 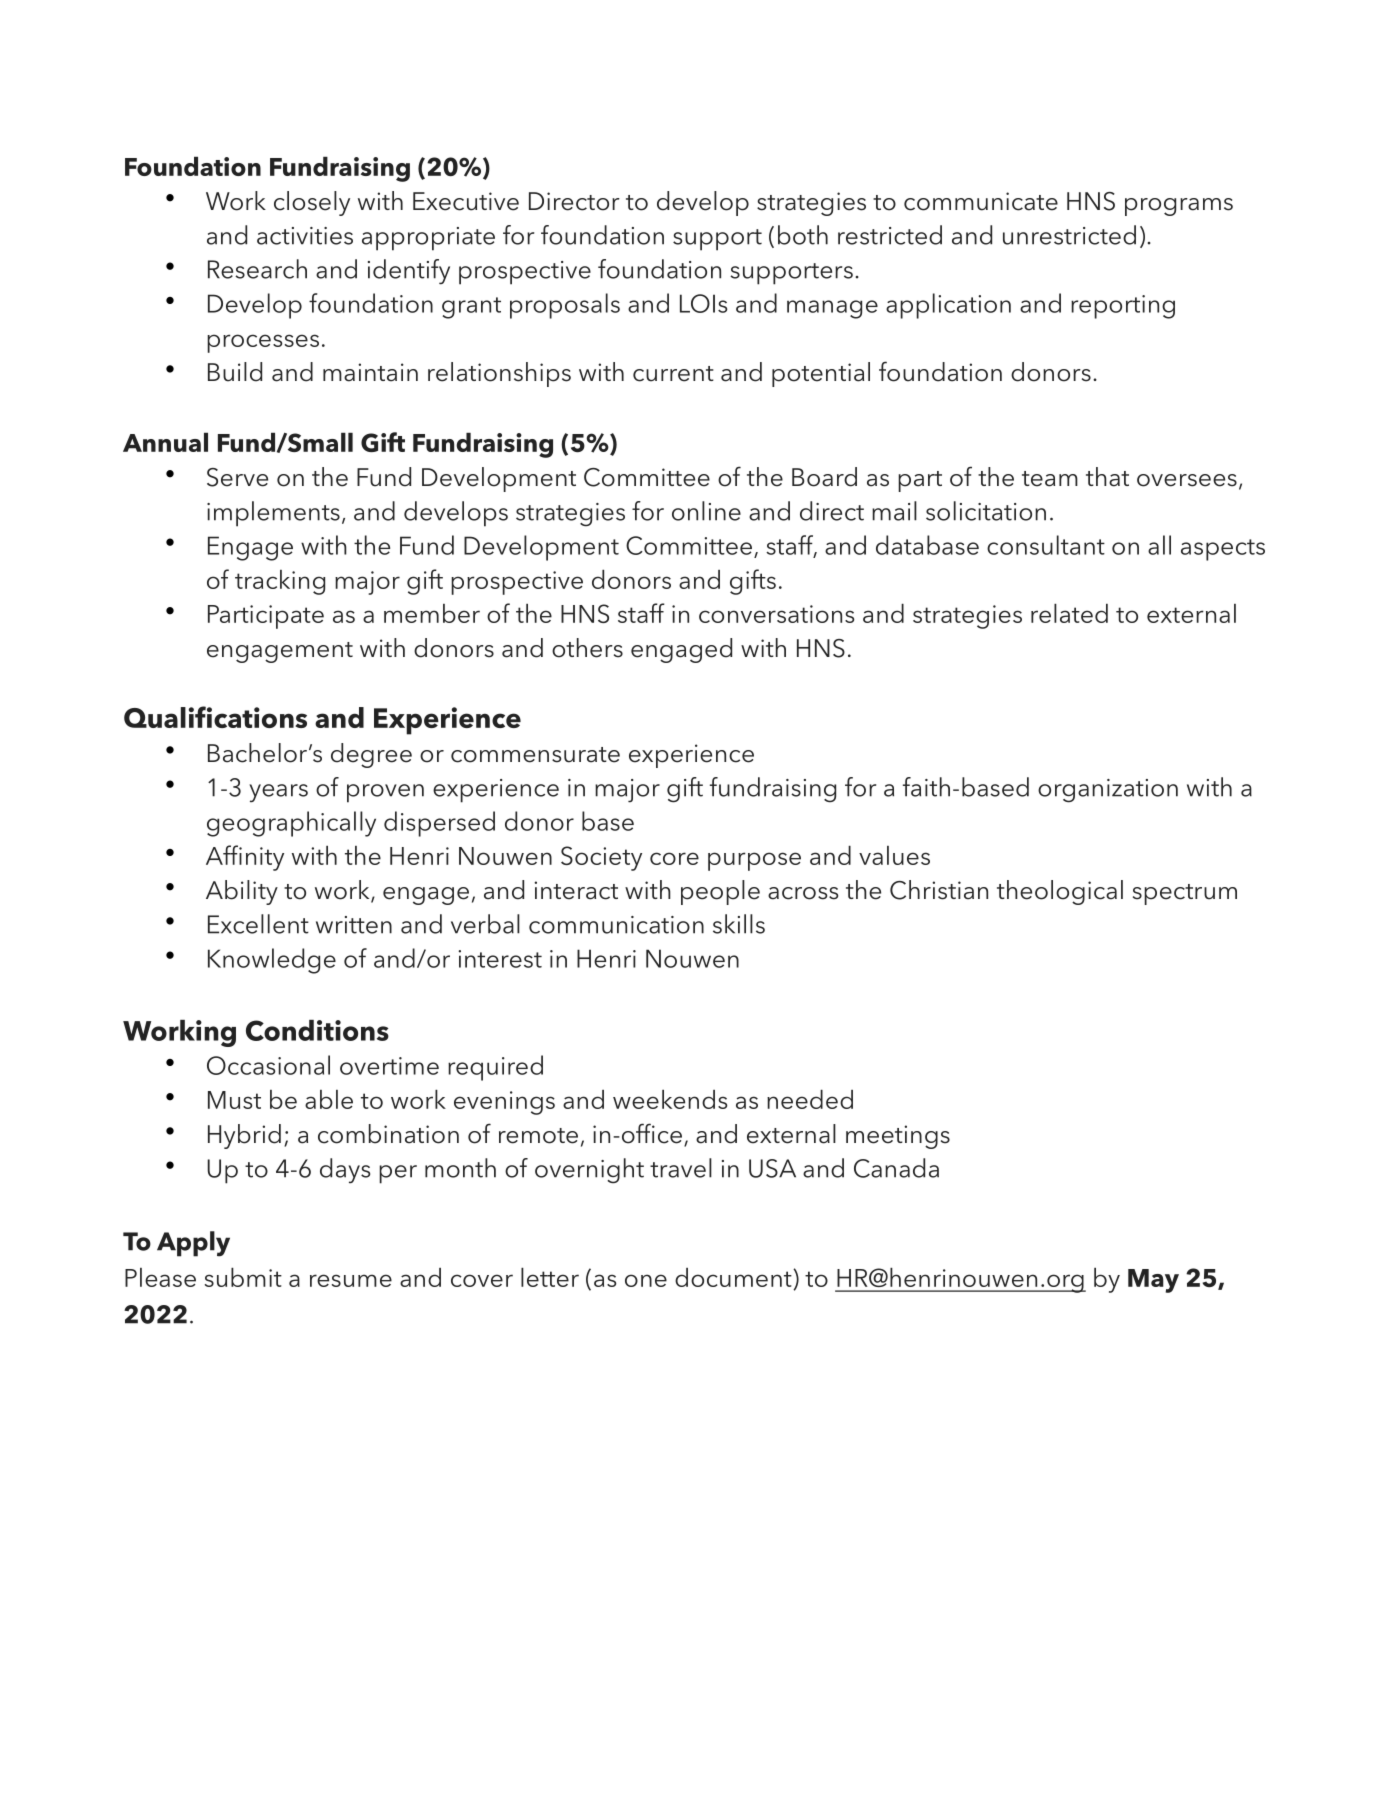 I want to click on activities, so click(x=305, y=236).
